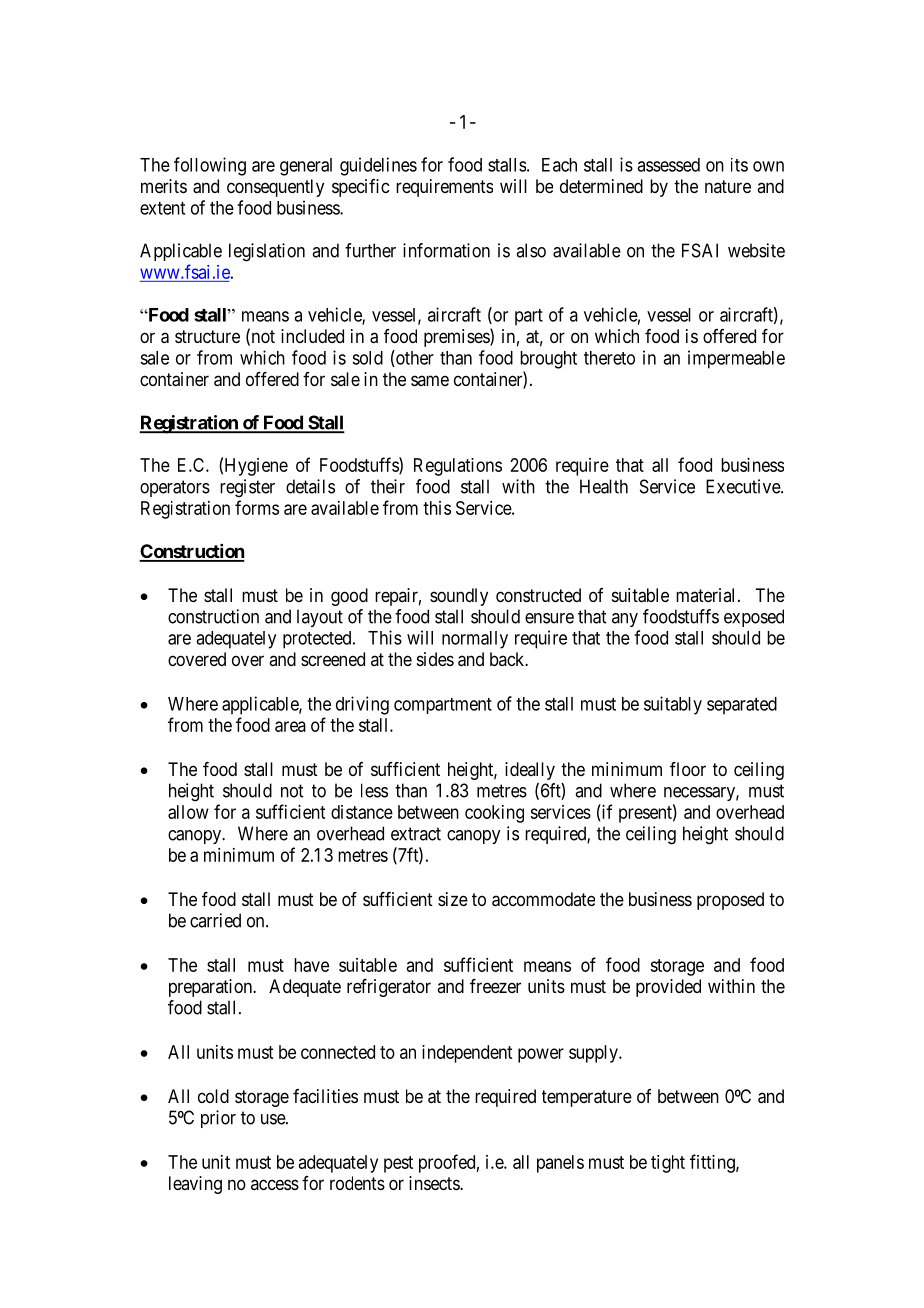 The width and height of the document is (924, 1308). What do you see at coordinates (668, 1164) in the document?
I see `tight` at bounding box center [668, 1164].
